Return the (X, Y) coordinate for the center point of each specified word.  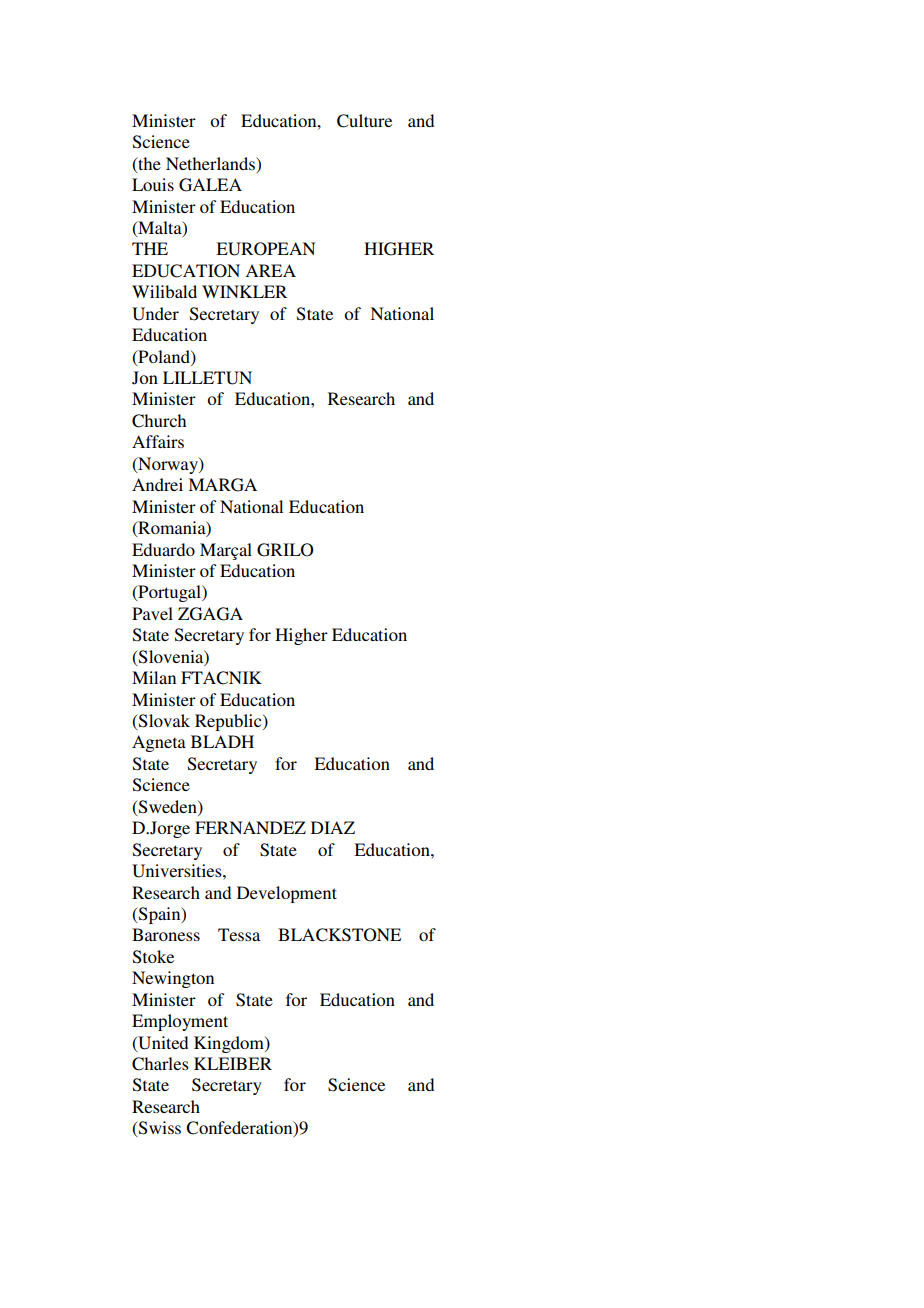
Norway (168, 465)
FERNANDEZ (250, 827)
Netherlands (211, 163)
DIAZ (333, 827)
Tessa (239, 934)
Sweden (168, 807)
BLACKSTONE (339, 935)
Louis (153, 184)
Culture (364, 121)
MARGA (222, 485)
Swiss (159, 1129)
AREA (270, 270)
